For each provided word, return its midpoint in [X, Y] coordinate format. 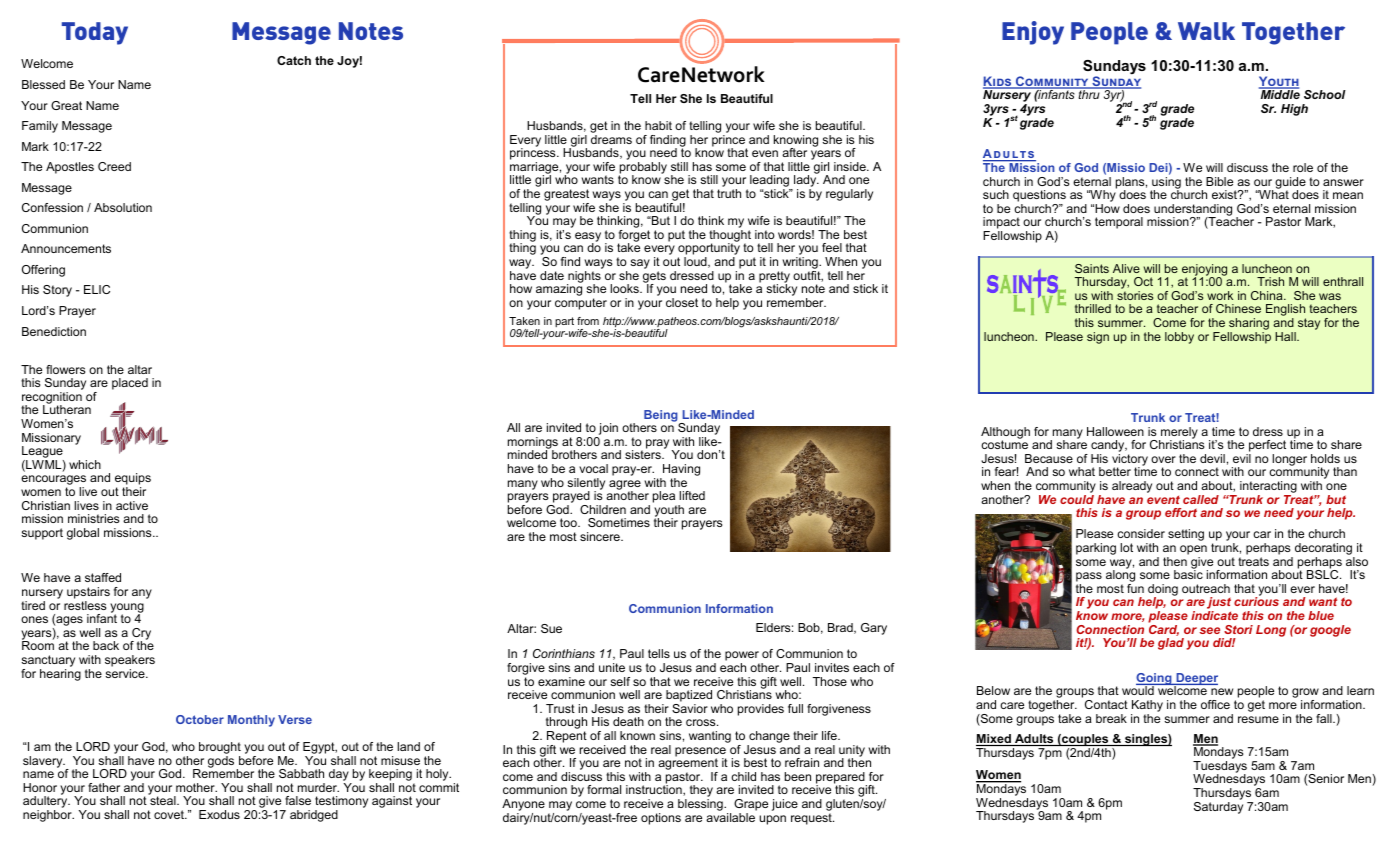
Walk [1206, 31]
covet [170, 814]
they [701, 792]
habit [658, 125]
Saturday [1218, 806]
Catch [294, 60]
